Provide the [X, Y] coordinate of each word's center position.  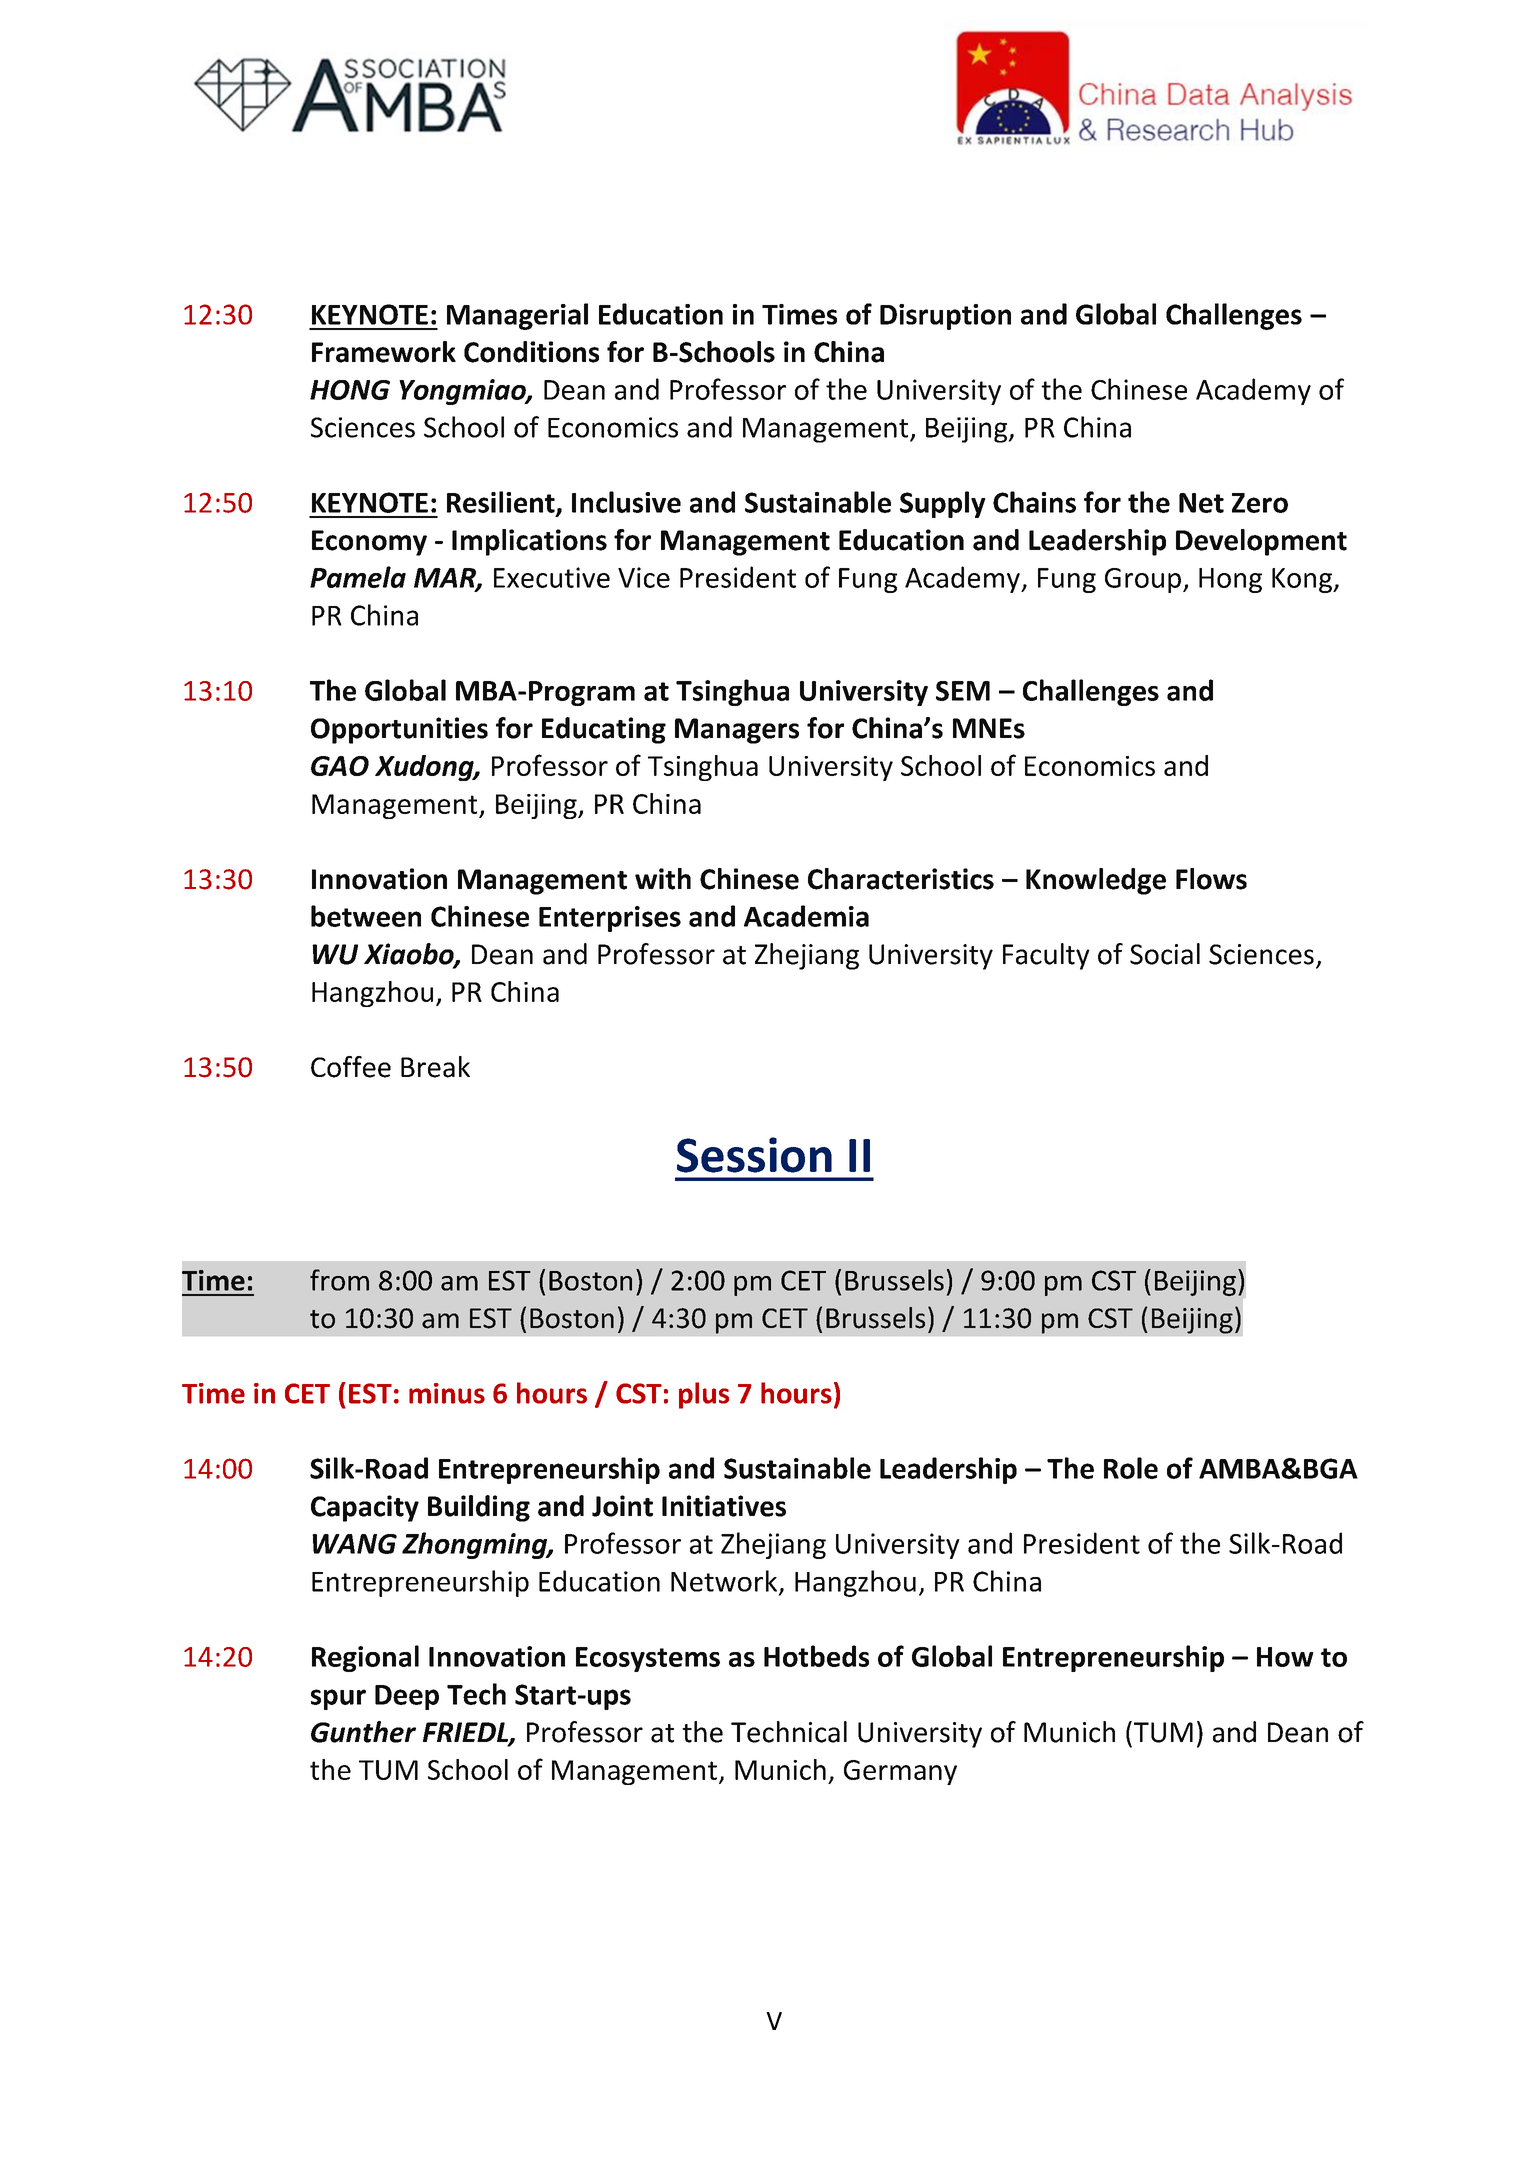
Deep [407, 1697]
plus [704, 1395]
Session [754, 1155]
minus [447, 1393]
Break [435, 1067]
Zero [1260, 503]
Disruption [945, 317]
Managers [737, 731]
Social [1165, 954]
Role [1131, 1468]
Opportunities [399, 730]
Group [1143, 580]
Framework [384, 352]
